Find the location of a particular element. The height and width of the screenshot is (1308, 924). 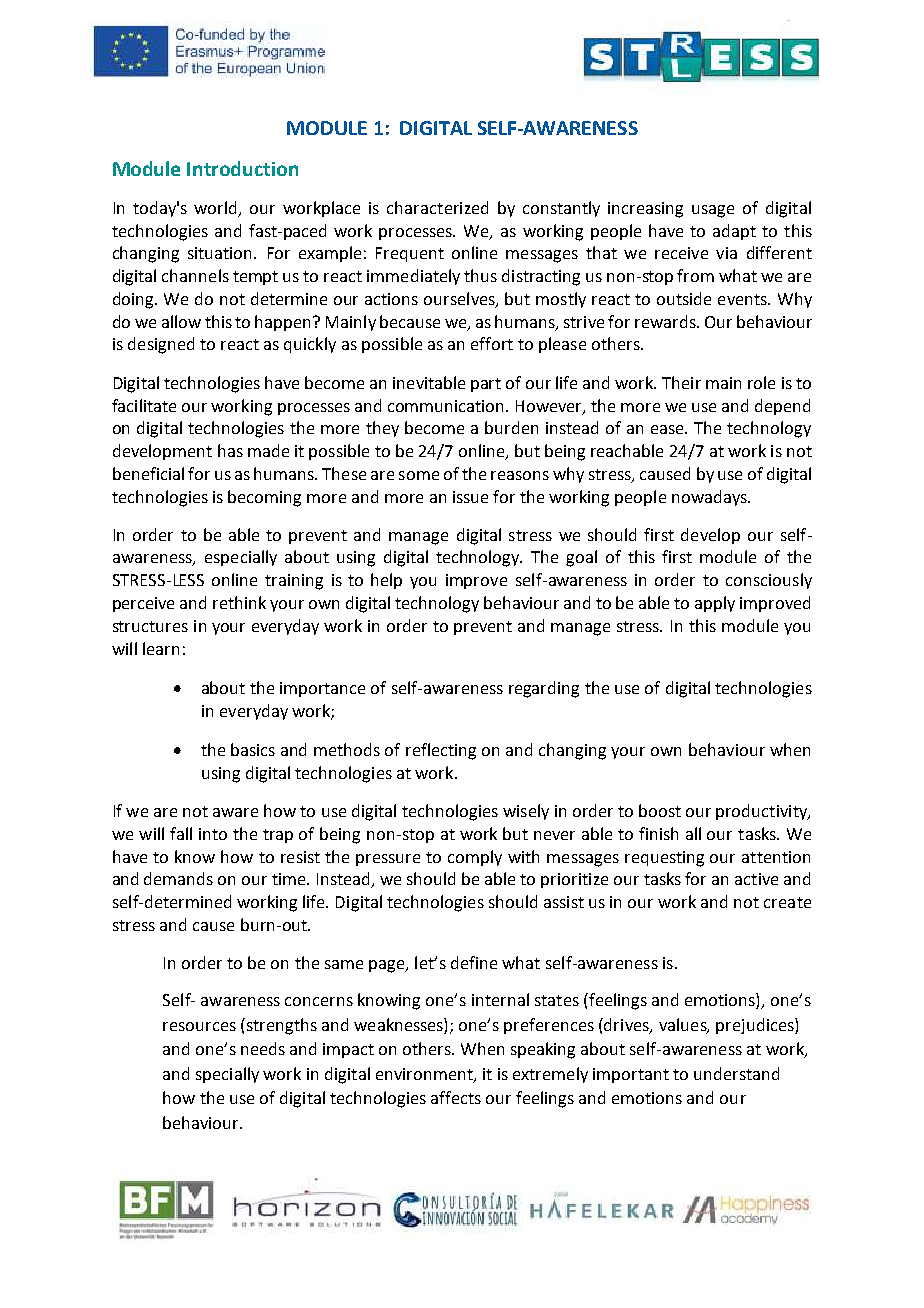

environment is located at coordinates (425, 1075).
